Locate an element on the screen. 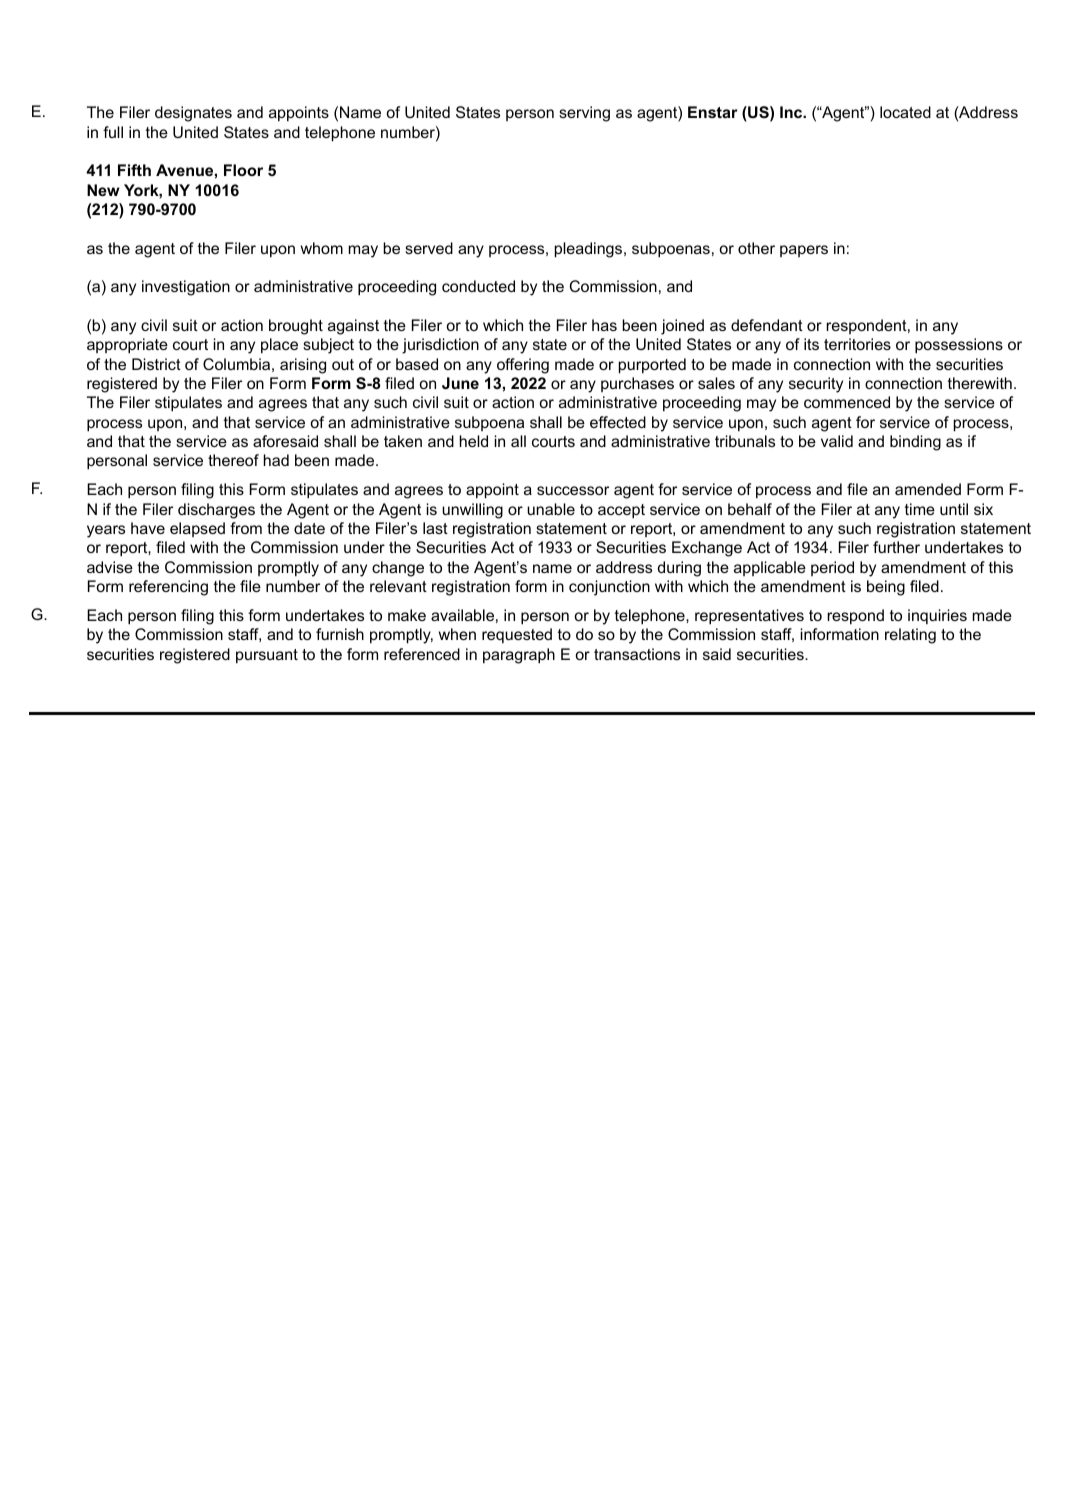 The height and width of the screenshot is (1507, 1065). designates is located at coordinates (193, 114).
